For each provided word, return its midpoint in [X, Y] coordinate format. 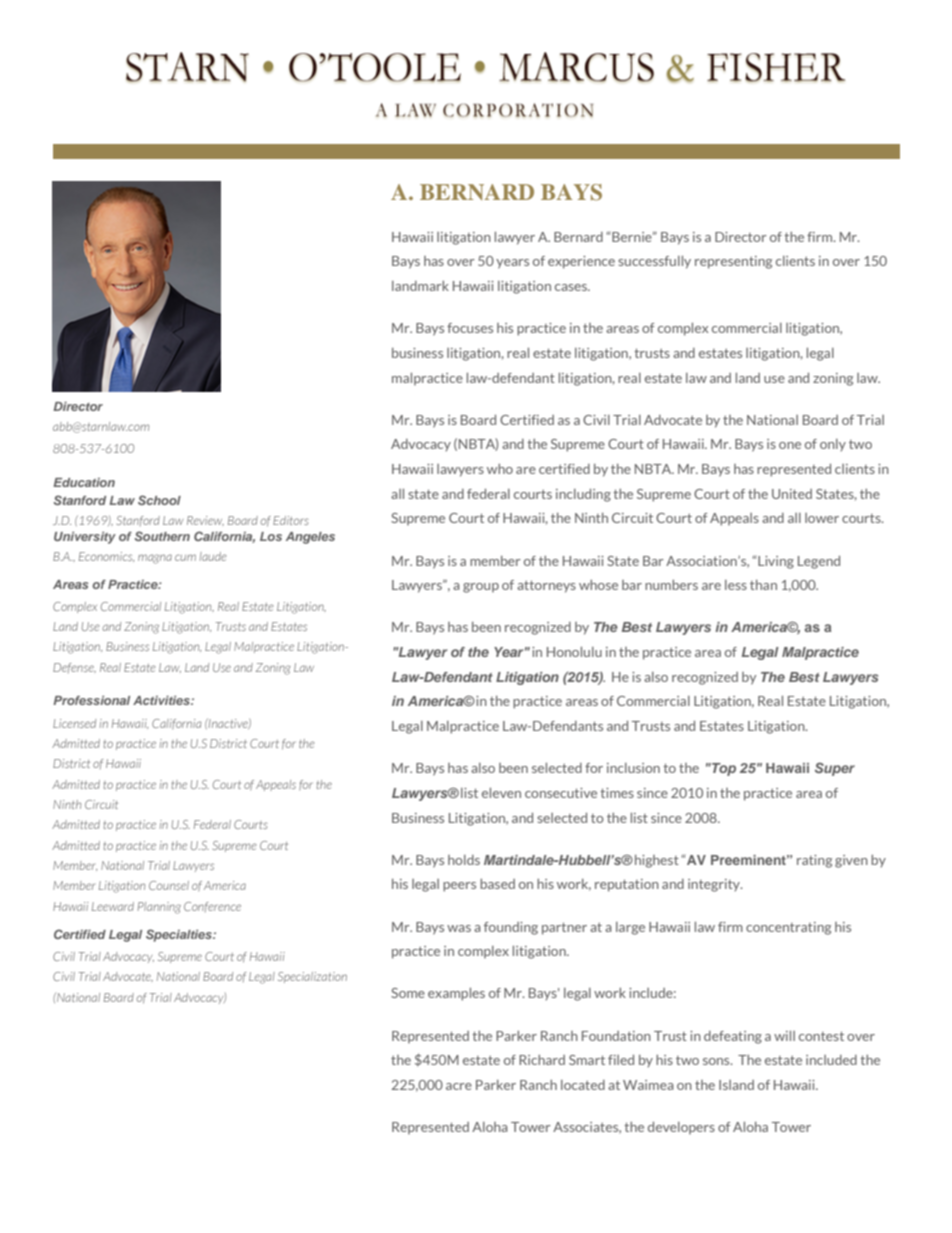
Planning [159, 908]
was [459, 928]
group [481, 588]
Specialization [312, 977]
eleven [501, 793]
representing [733, 262]
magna [155, 559]
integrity [715, 885]
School [159, 500]
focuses [470, 328]
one [790, 445]
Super [835, 769]
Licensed [74, 723]
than [763, 585]
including [583, 495]
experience [581, 262]
